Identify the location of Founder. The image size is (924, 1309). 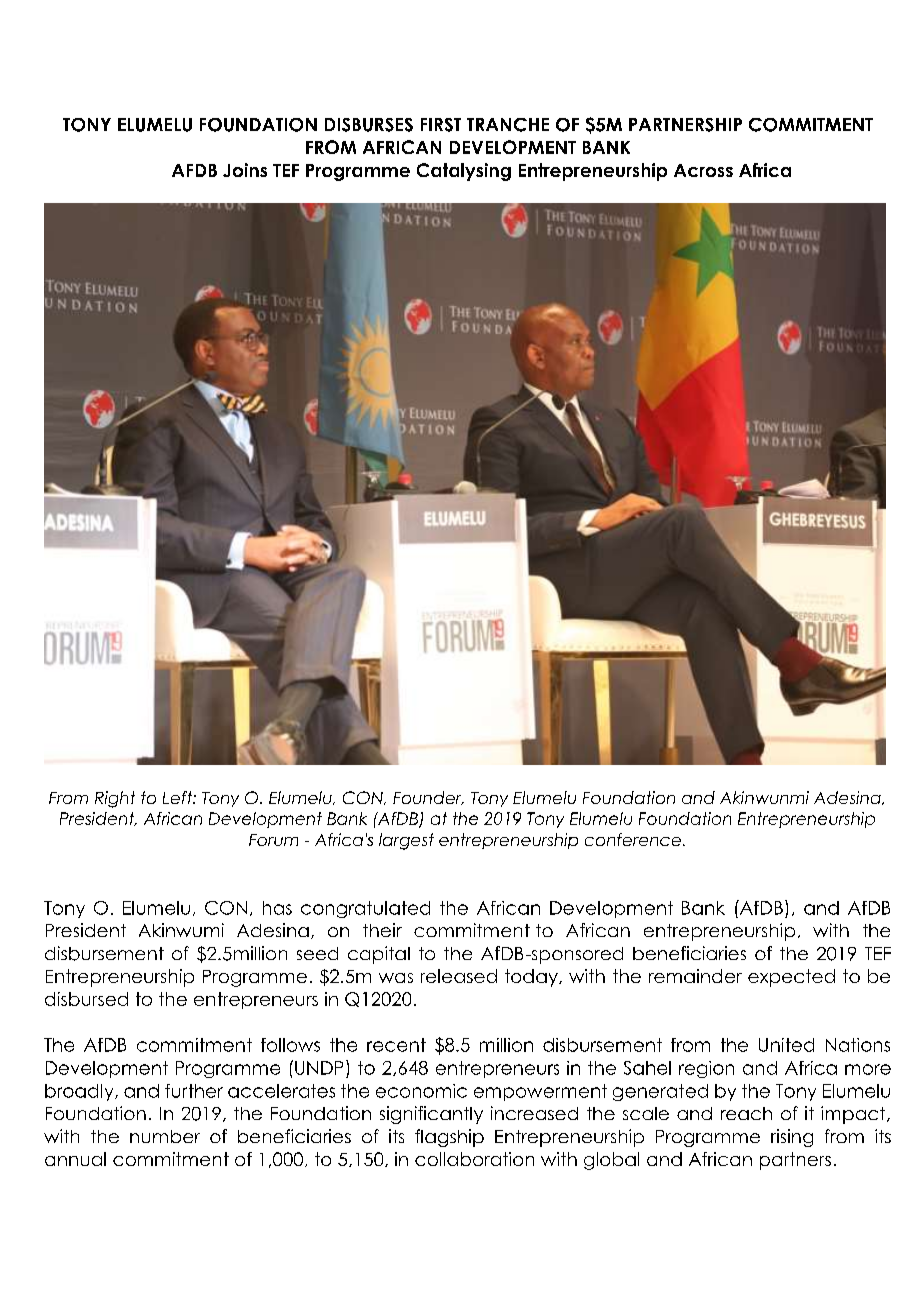
(428, 798).
